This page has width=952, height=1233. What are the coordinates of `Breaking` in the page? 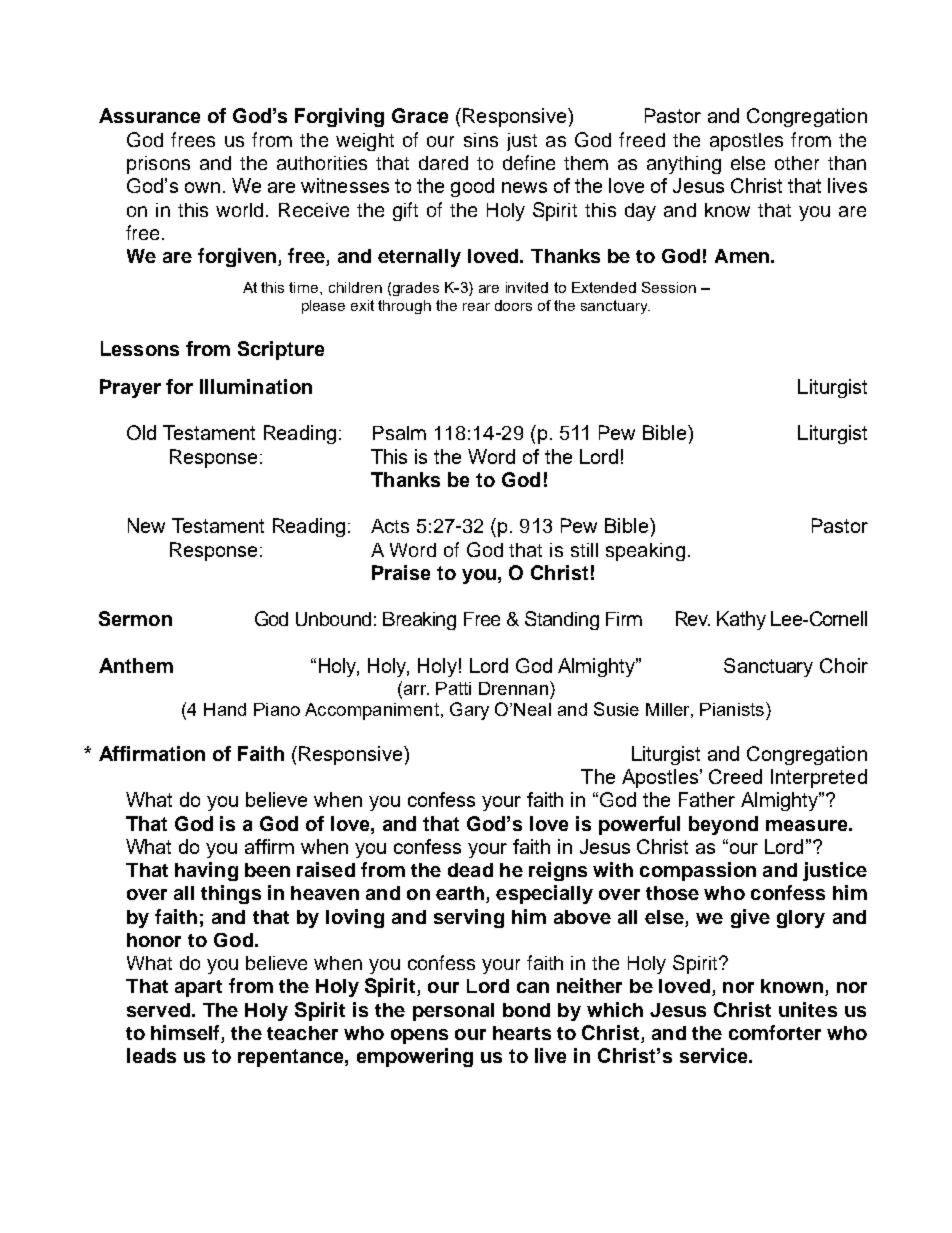 It's located at (419, 621).
